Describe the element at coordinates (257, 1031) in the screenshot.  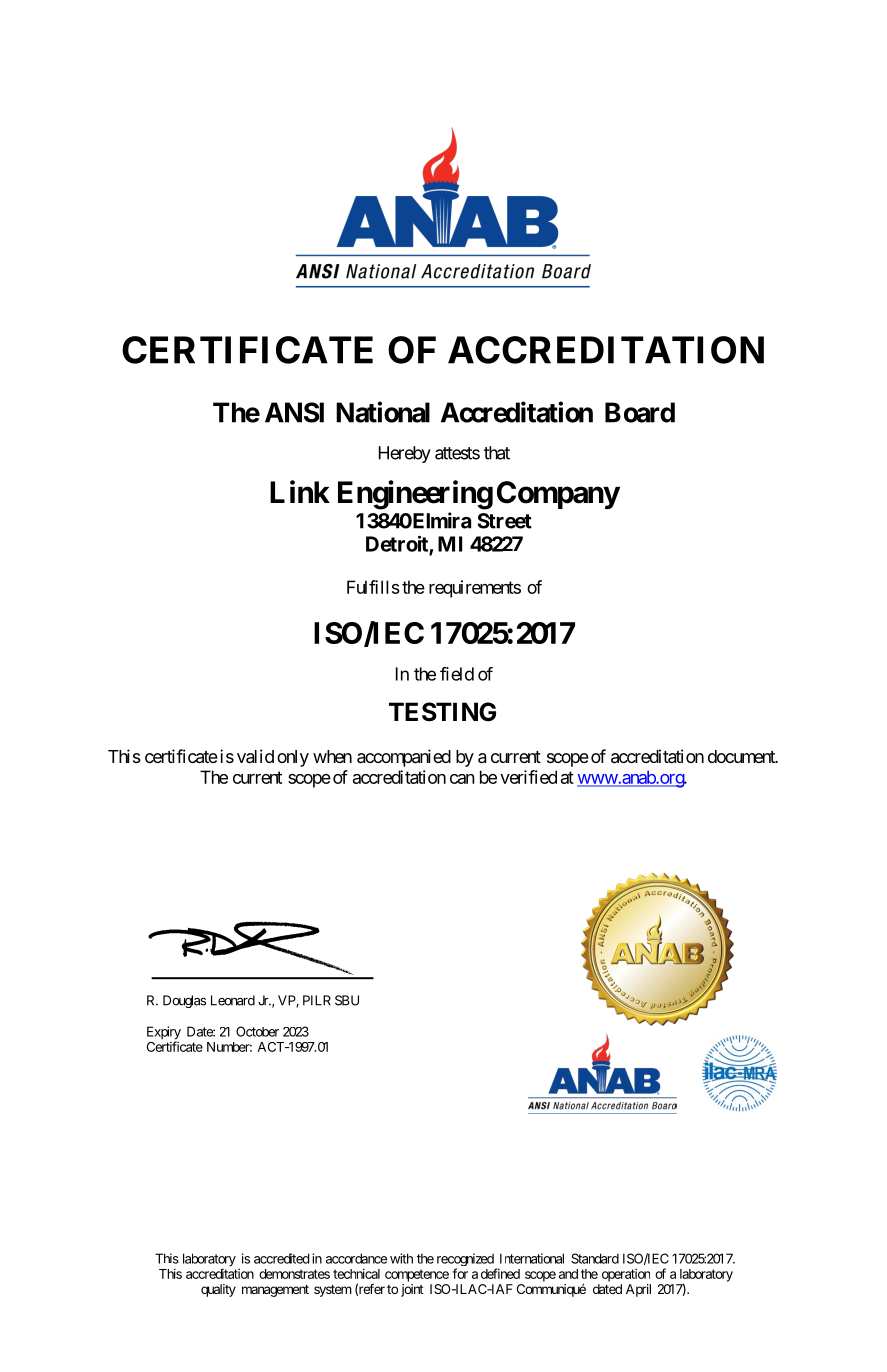
I see `October` at that location.
